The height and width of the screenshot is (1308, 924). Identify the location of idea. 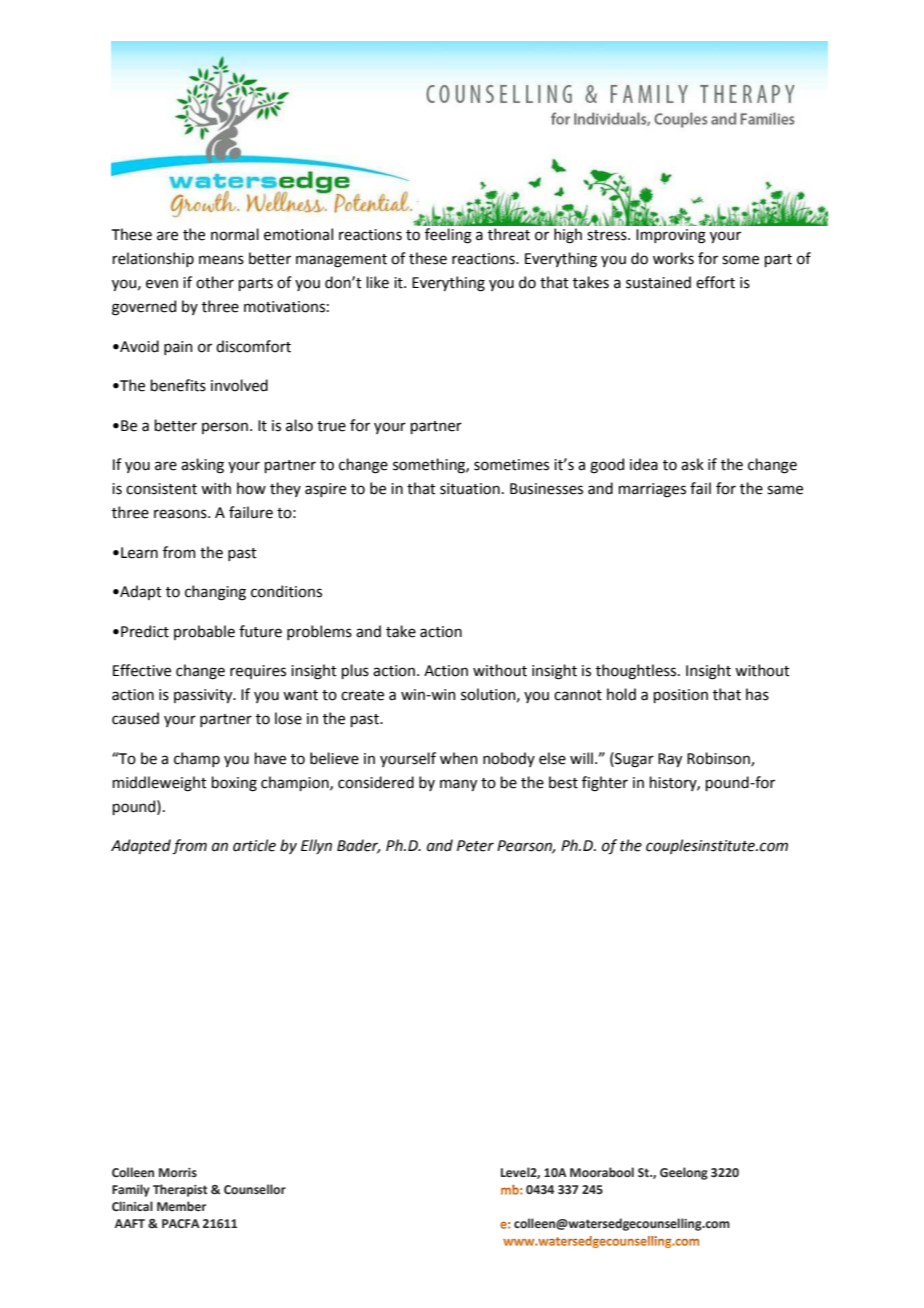
(644, 464).
